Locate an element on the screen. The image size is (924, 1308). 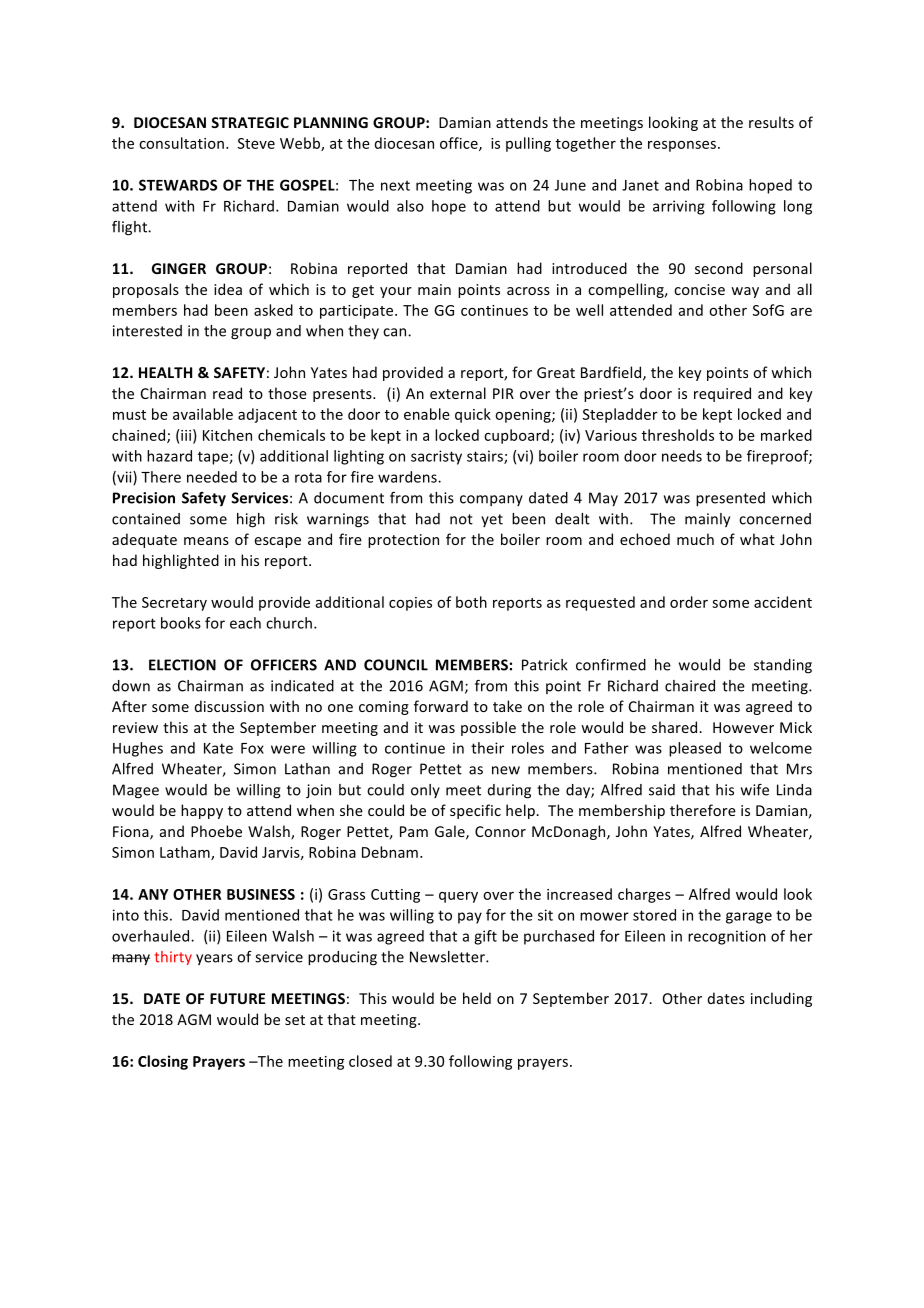
Secretary is located at coordinates (174, 604).
